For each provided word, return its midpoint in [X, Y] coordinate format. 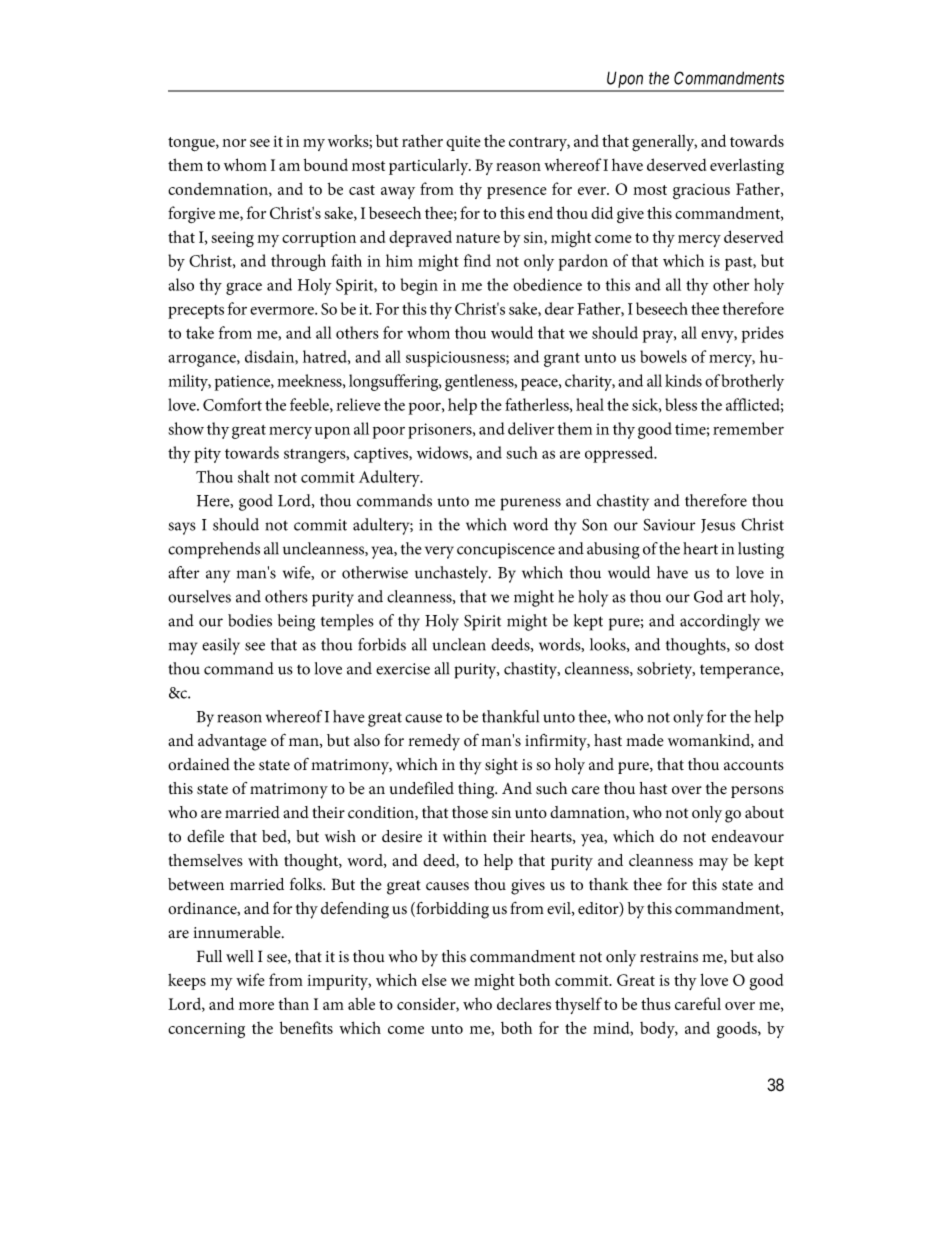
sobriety [666, 670]
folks [307, 884]
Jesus [718, 526]
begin [419, 286]
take [200, 332]
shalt [254, 476]
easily [221, 646]
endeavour [748, 836]
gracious [701, 191]
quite [463, 143]
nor [234, 143]
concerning [206, 1030]
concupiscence [506, 551]
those [470, 812]
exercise [403, 669]
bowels [663, 356]
